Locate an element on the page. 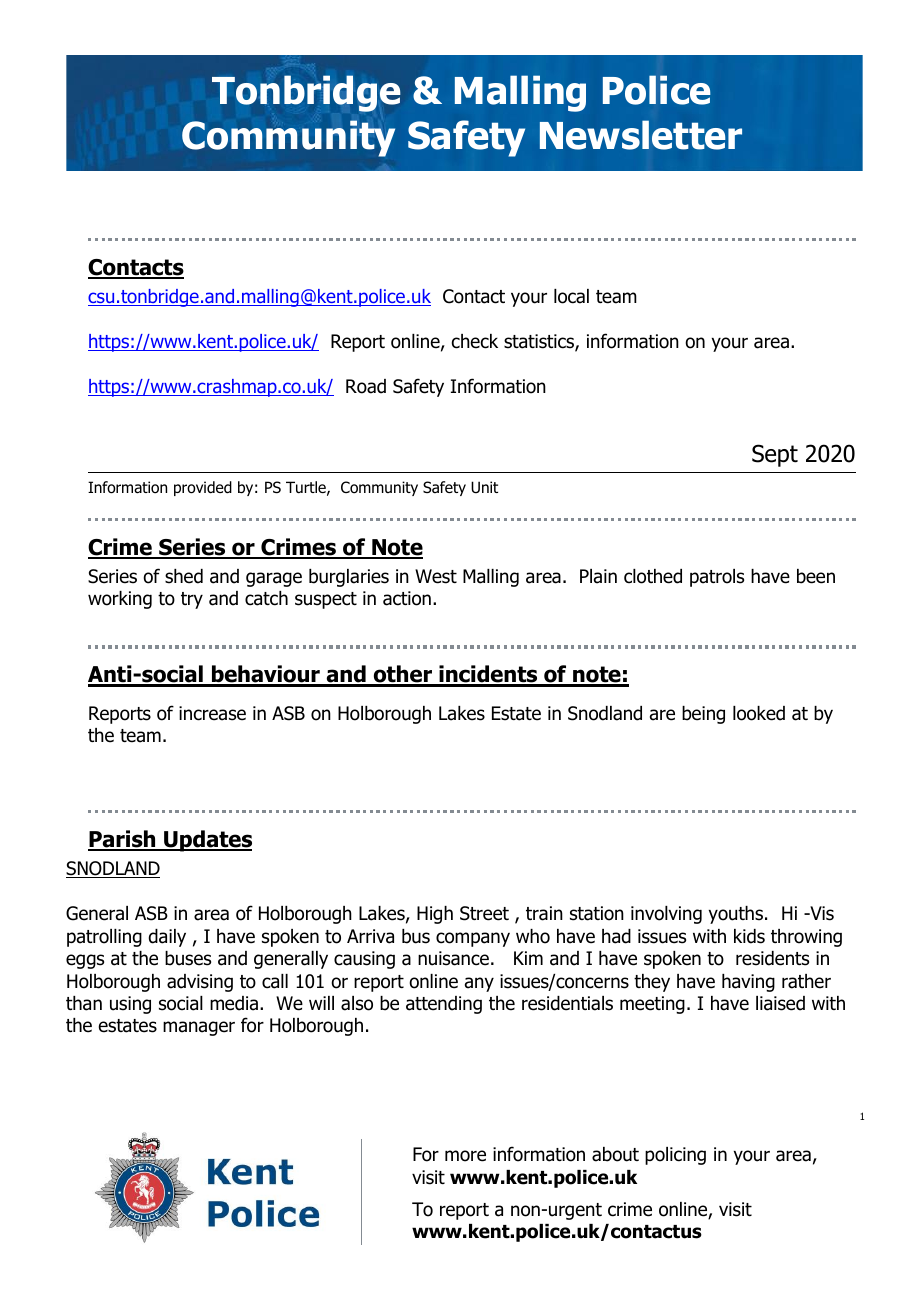 The height and width of the document is (1308, 924). youths is located at coordinates (736, 915).
